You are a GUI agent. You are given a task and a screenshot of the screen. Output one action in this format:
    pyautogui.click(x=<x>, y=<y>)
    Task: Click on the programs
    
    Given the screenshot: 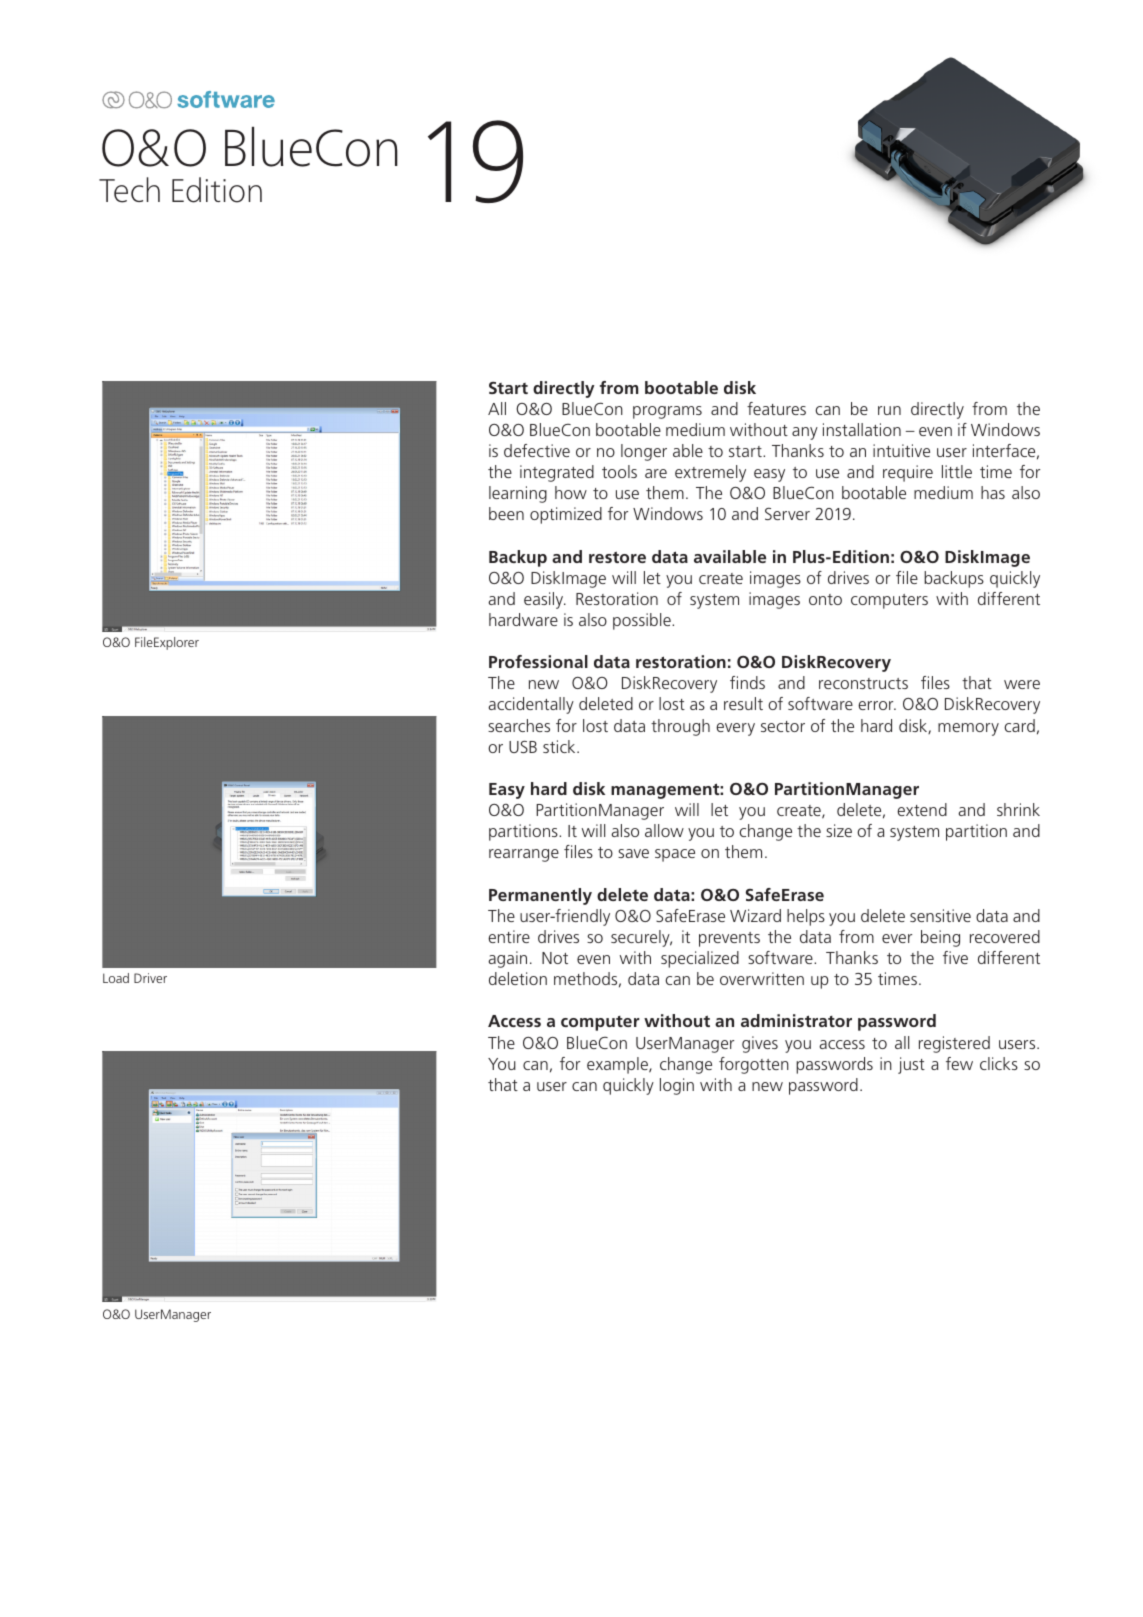 What is the action you would take?
    pyautogui.click(x=667, y=412)
